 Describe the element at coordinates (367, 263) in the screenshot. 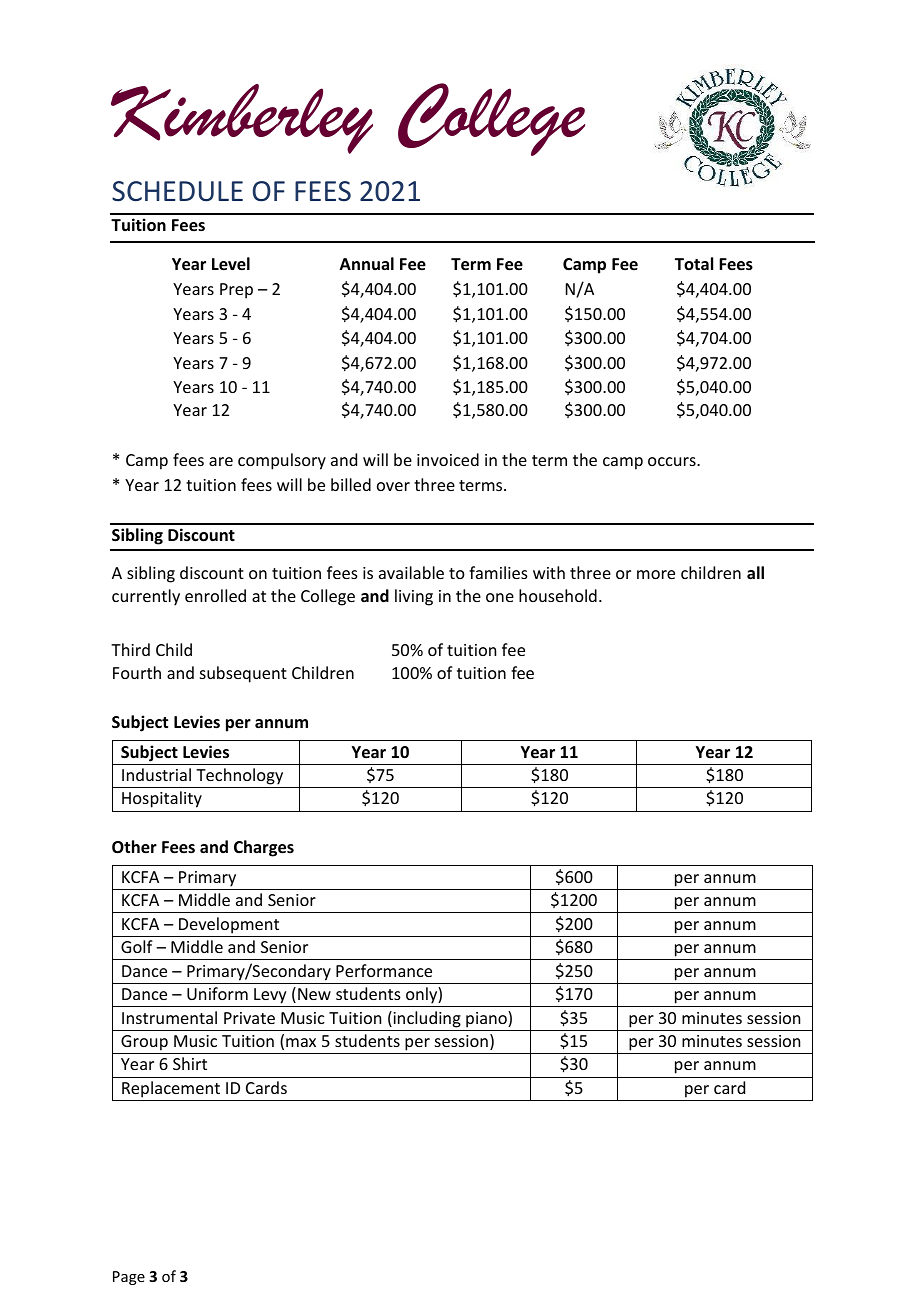

I see `Annual` at that location.
